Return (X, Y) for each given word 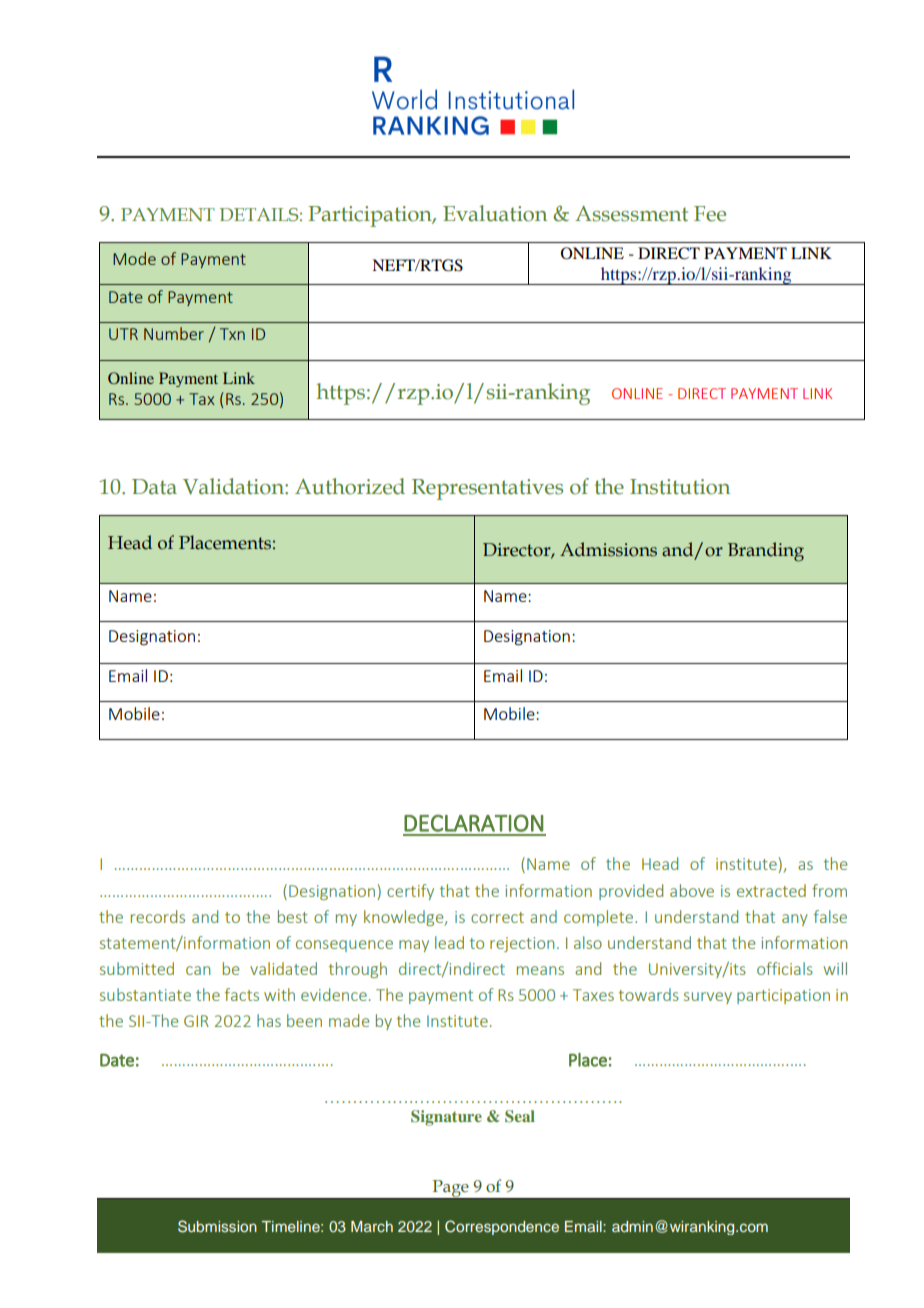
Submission (217, 1226)
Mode (134, 258)
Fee (710, 214)
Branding (766, 552)
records (158, 916)
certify (410, 892)
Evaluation (495, 213)
